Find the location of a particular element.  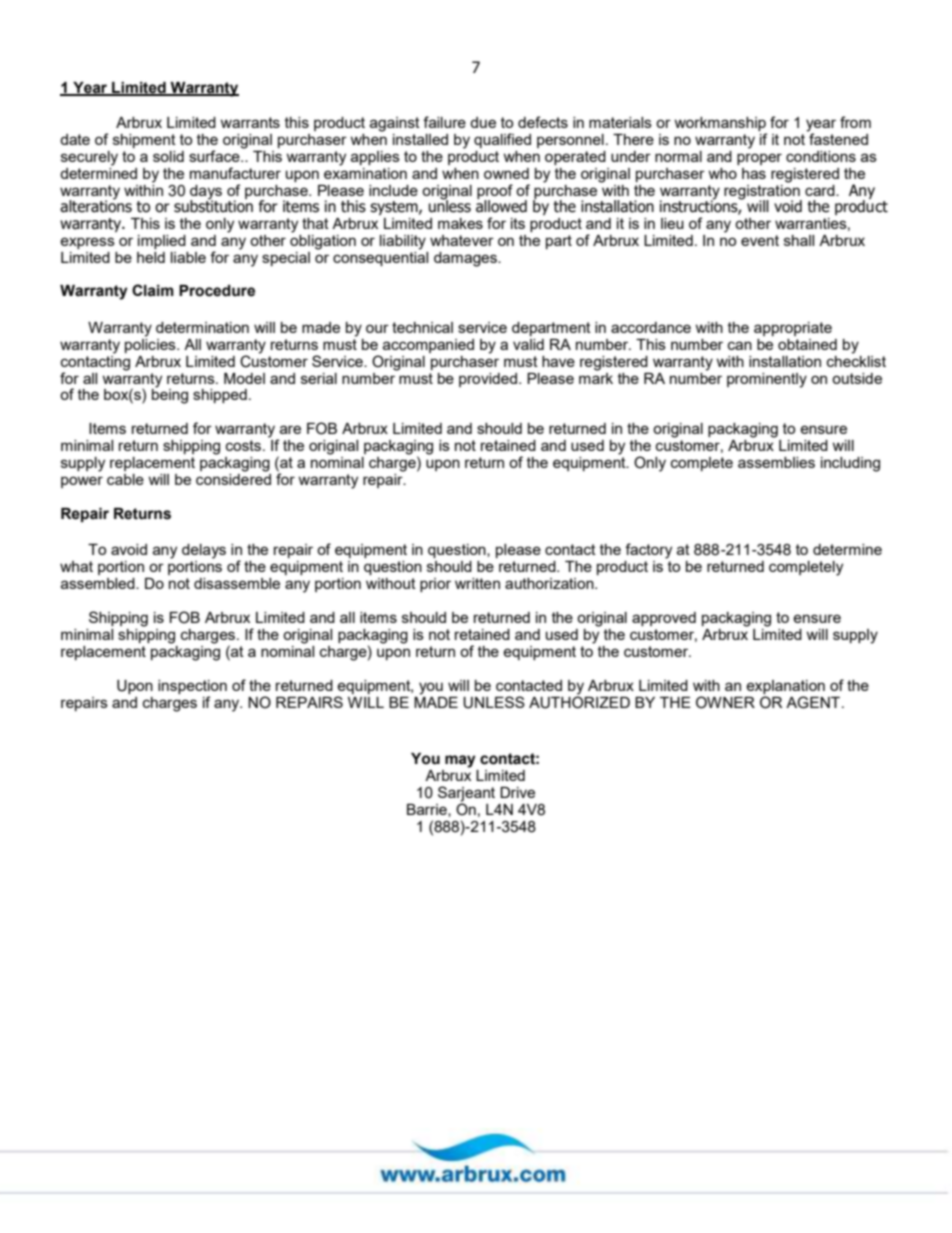

Drive is located at coordinates (517, 792).
